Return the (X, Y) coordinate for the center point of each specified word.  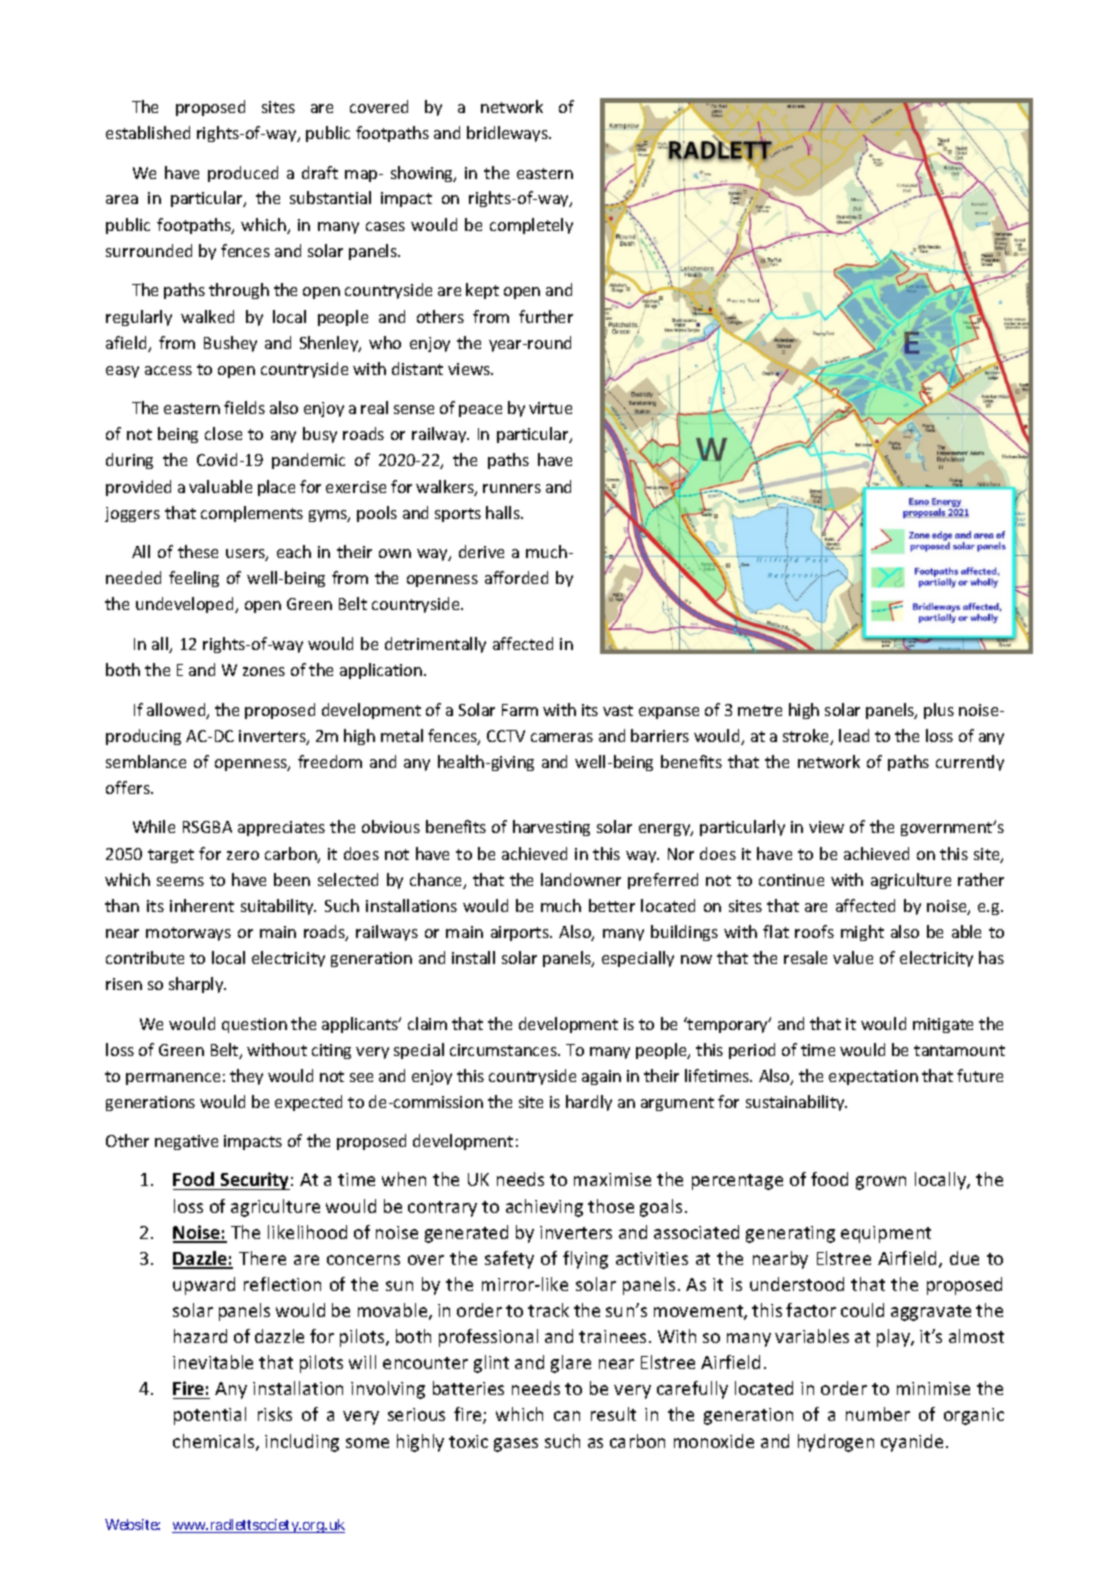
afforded (516, 577)
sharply (197, 985)
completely (531, 226)
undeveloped (186, 605)
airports (521, 933)
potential (210, 1416)
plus (939, 711)
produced (243, 174)
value (853, 957)
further (546, 316)
